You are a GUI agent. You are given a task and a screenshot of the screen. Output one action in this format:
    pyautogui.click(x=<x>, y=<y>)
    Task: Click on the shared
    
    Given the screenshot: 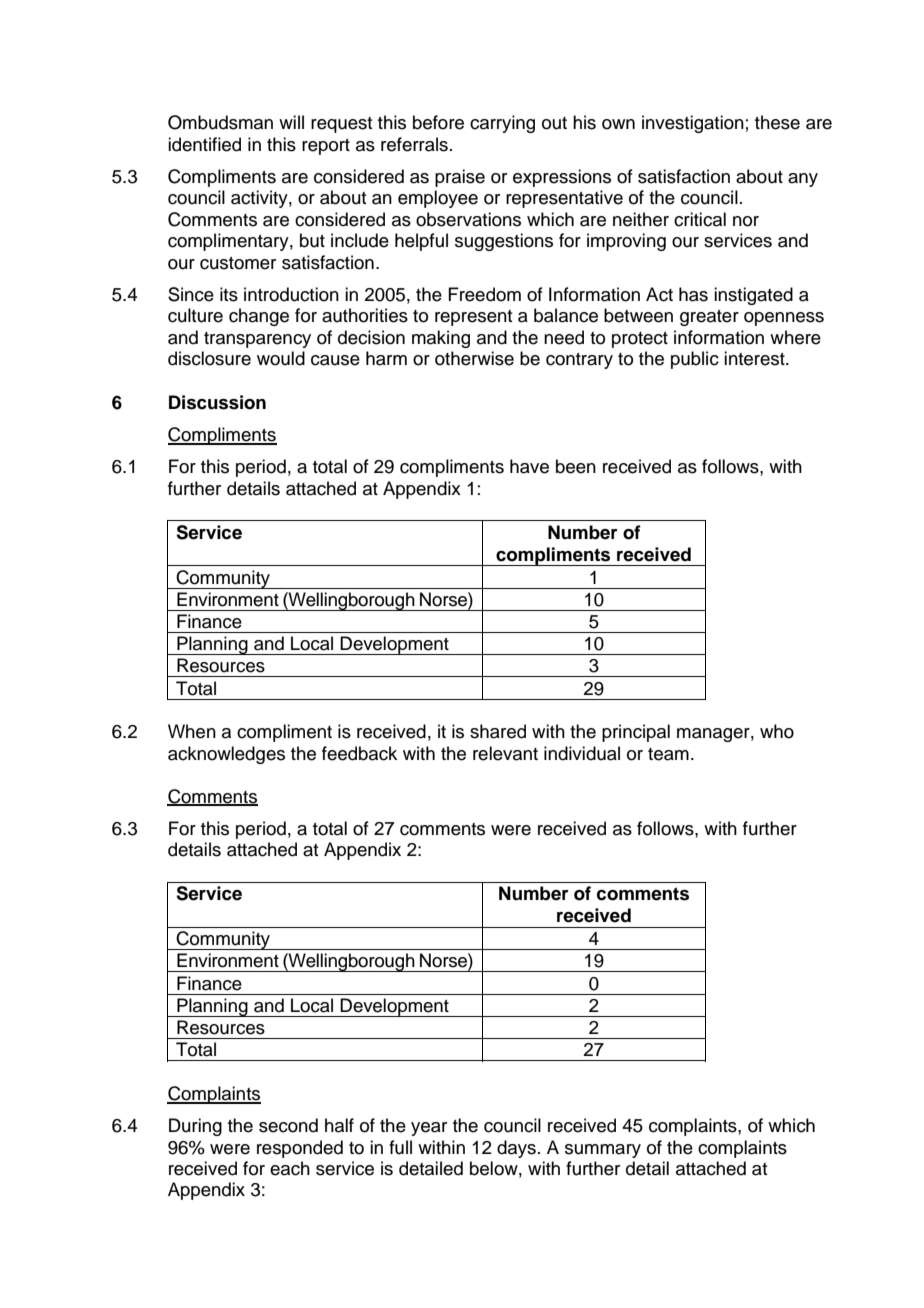 What is the action you would take?
    pyautogui.click(x=498, y=731)
